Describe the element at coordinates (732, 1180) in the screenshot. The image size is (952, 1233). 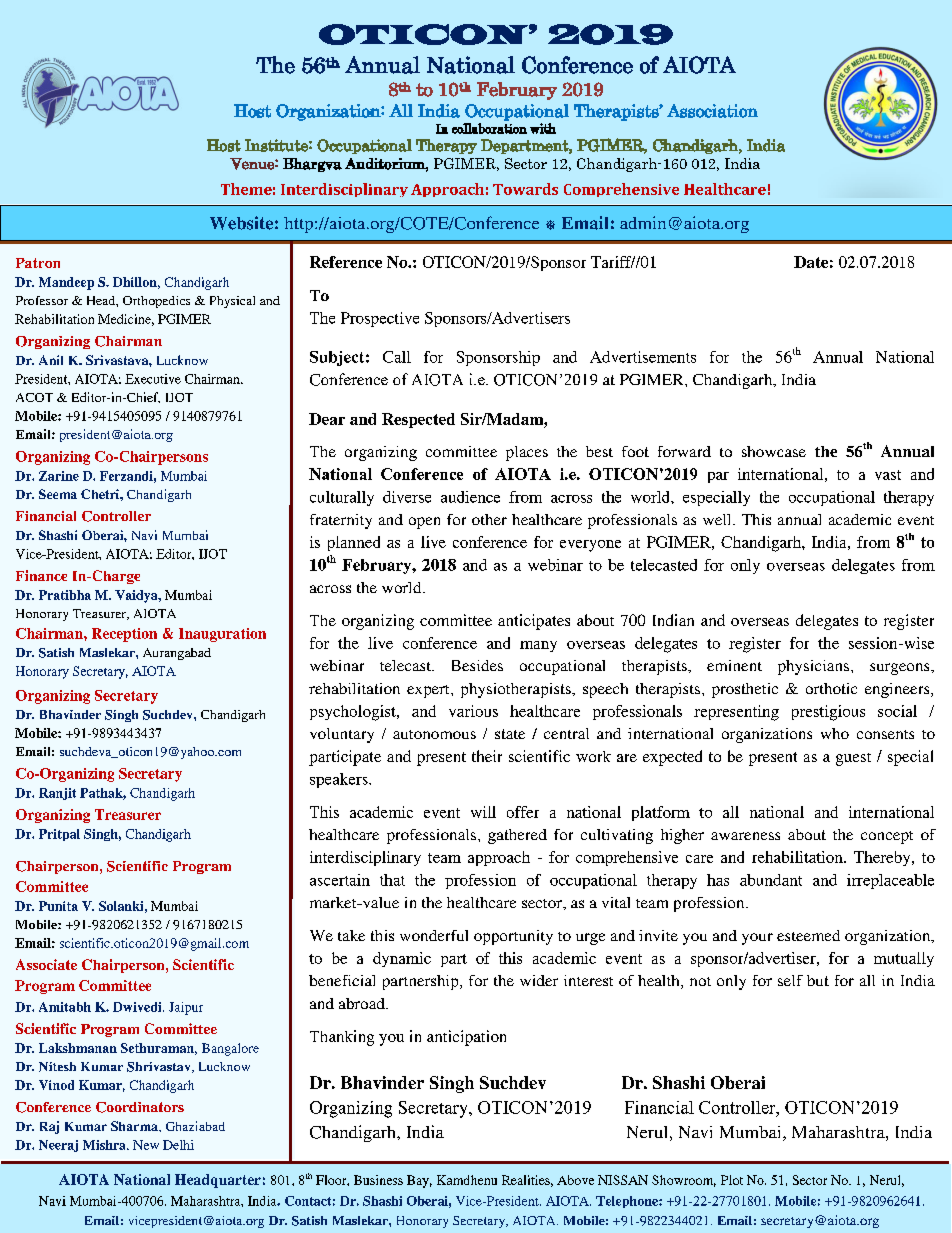
I see `Plot` at that location.
